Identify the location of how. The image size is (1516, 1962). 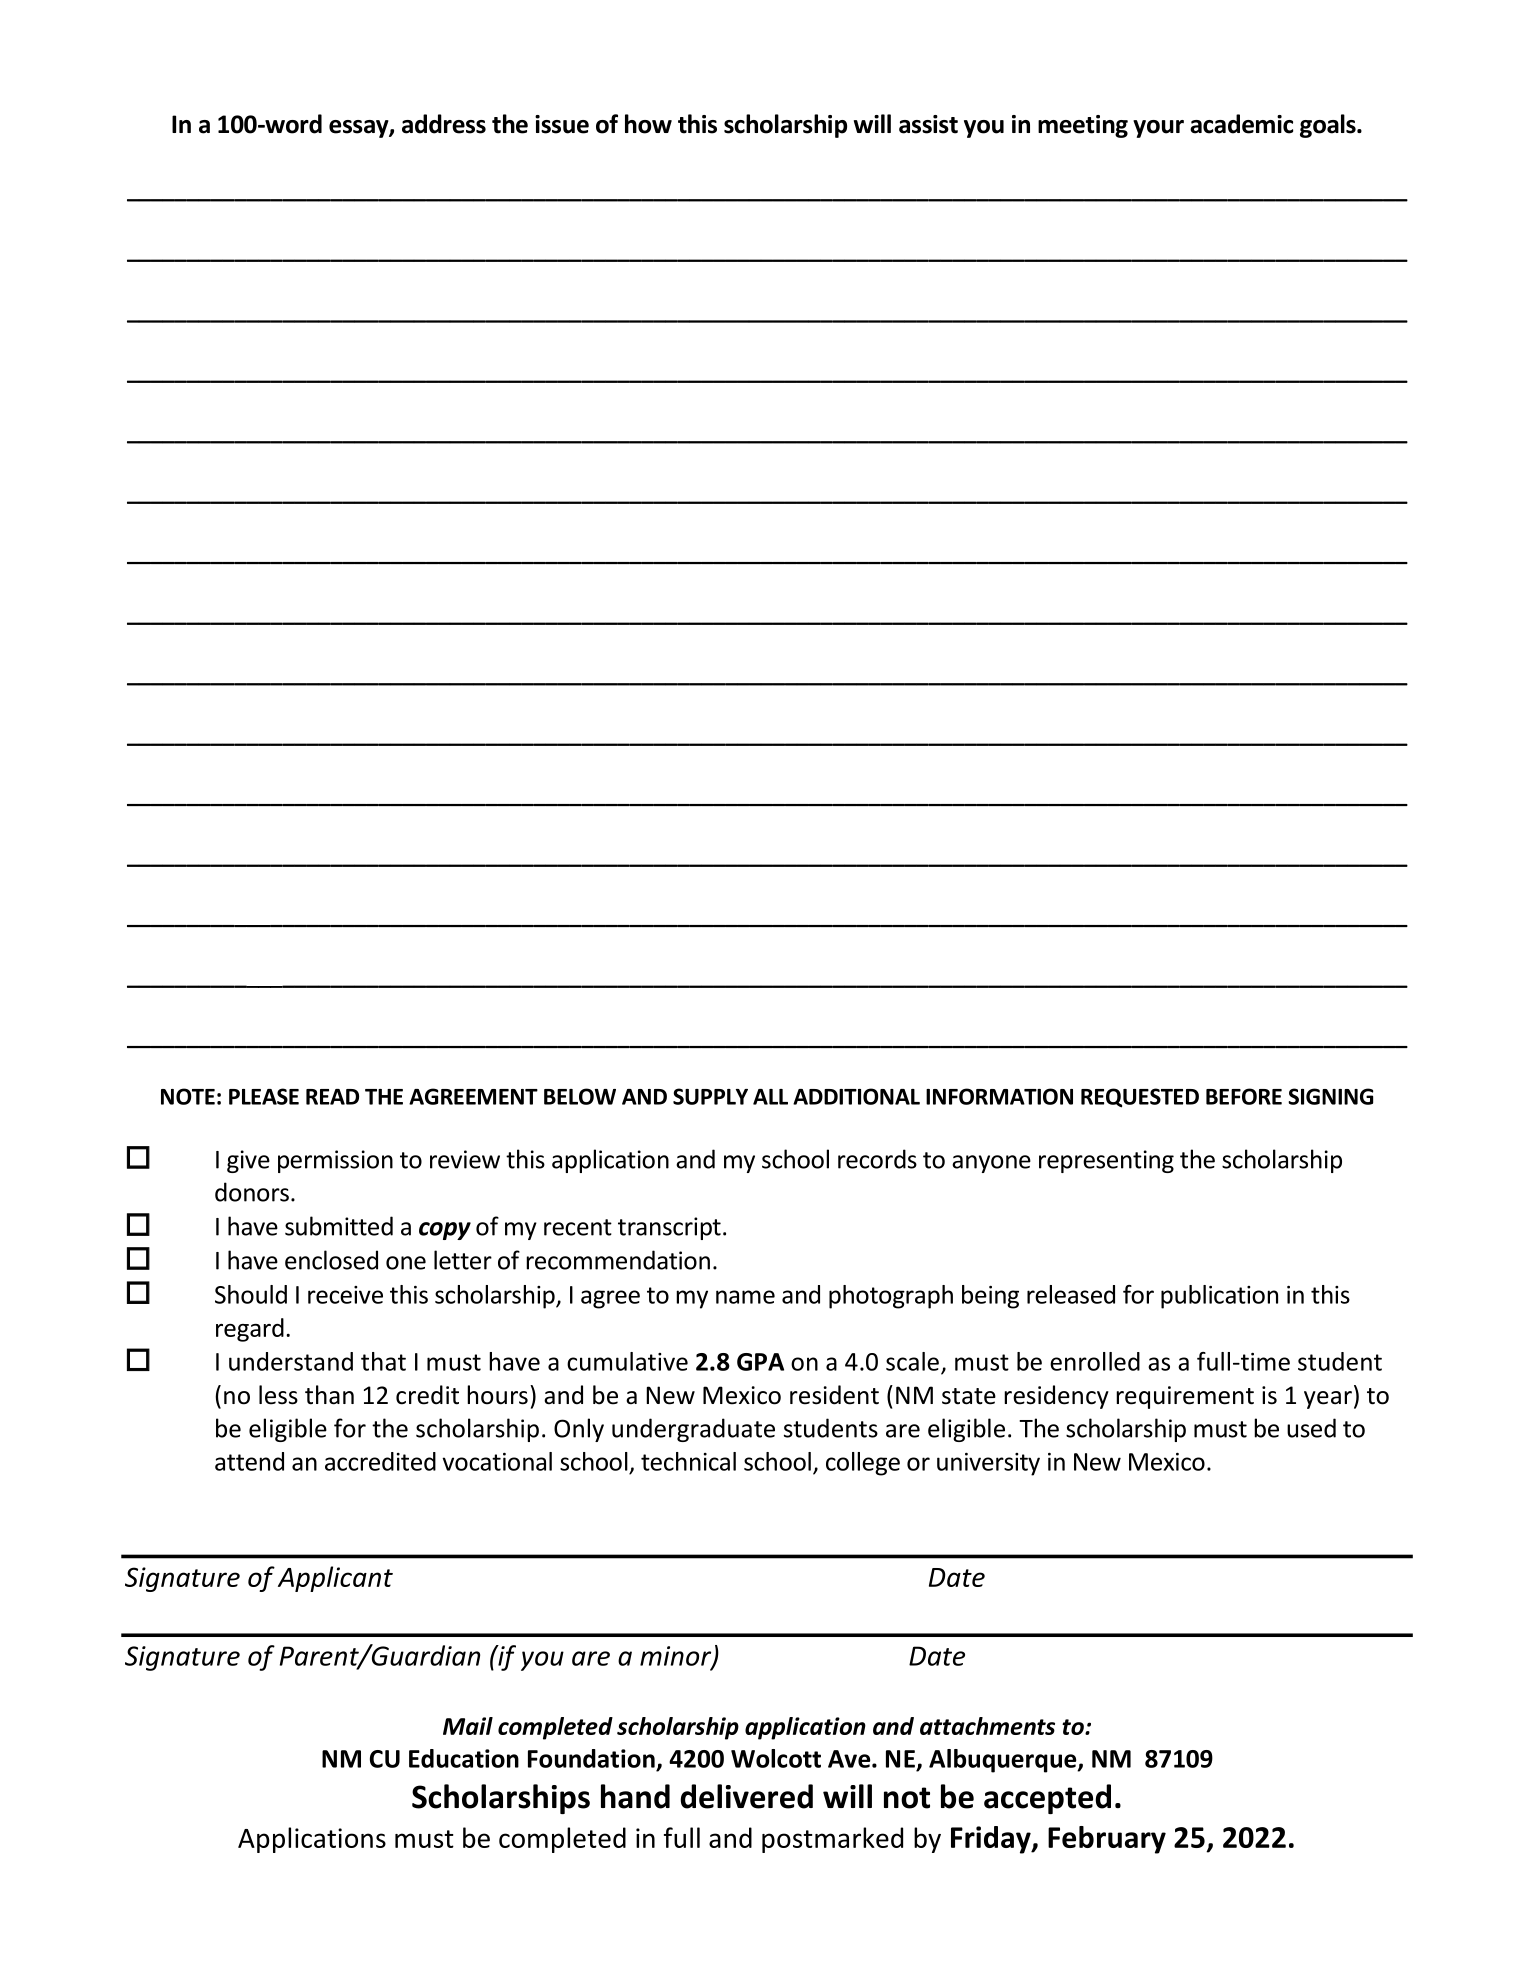
(648, 124).
